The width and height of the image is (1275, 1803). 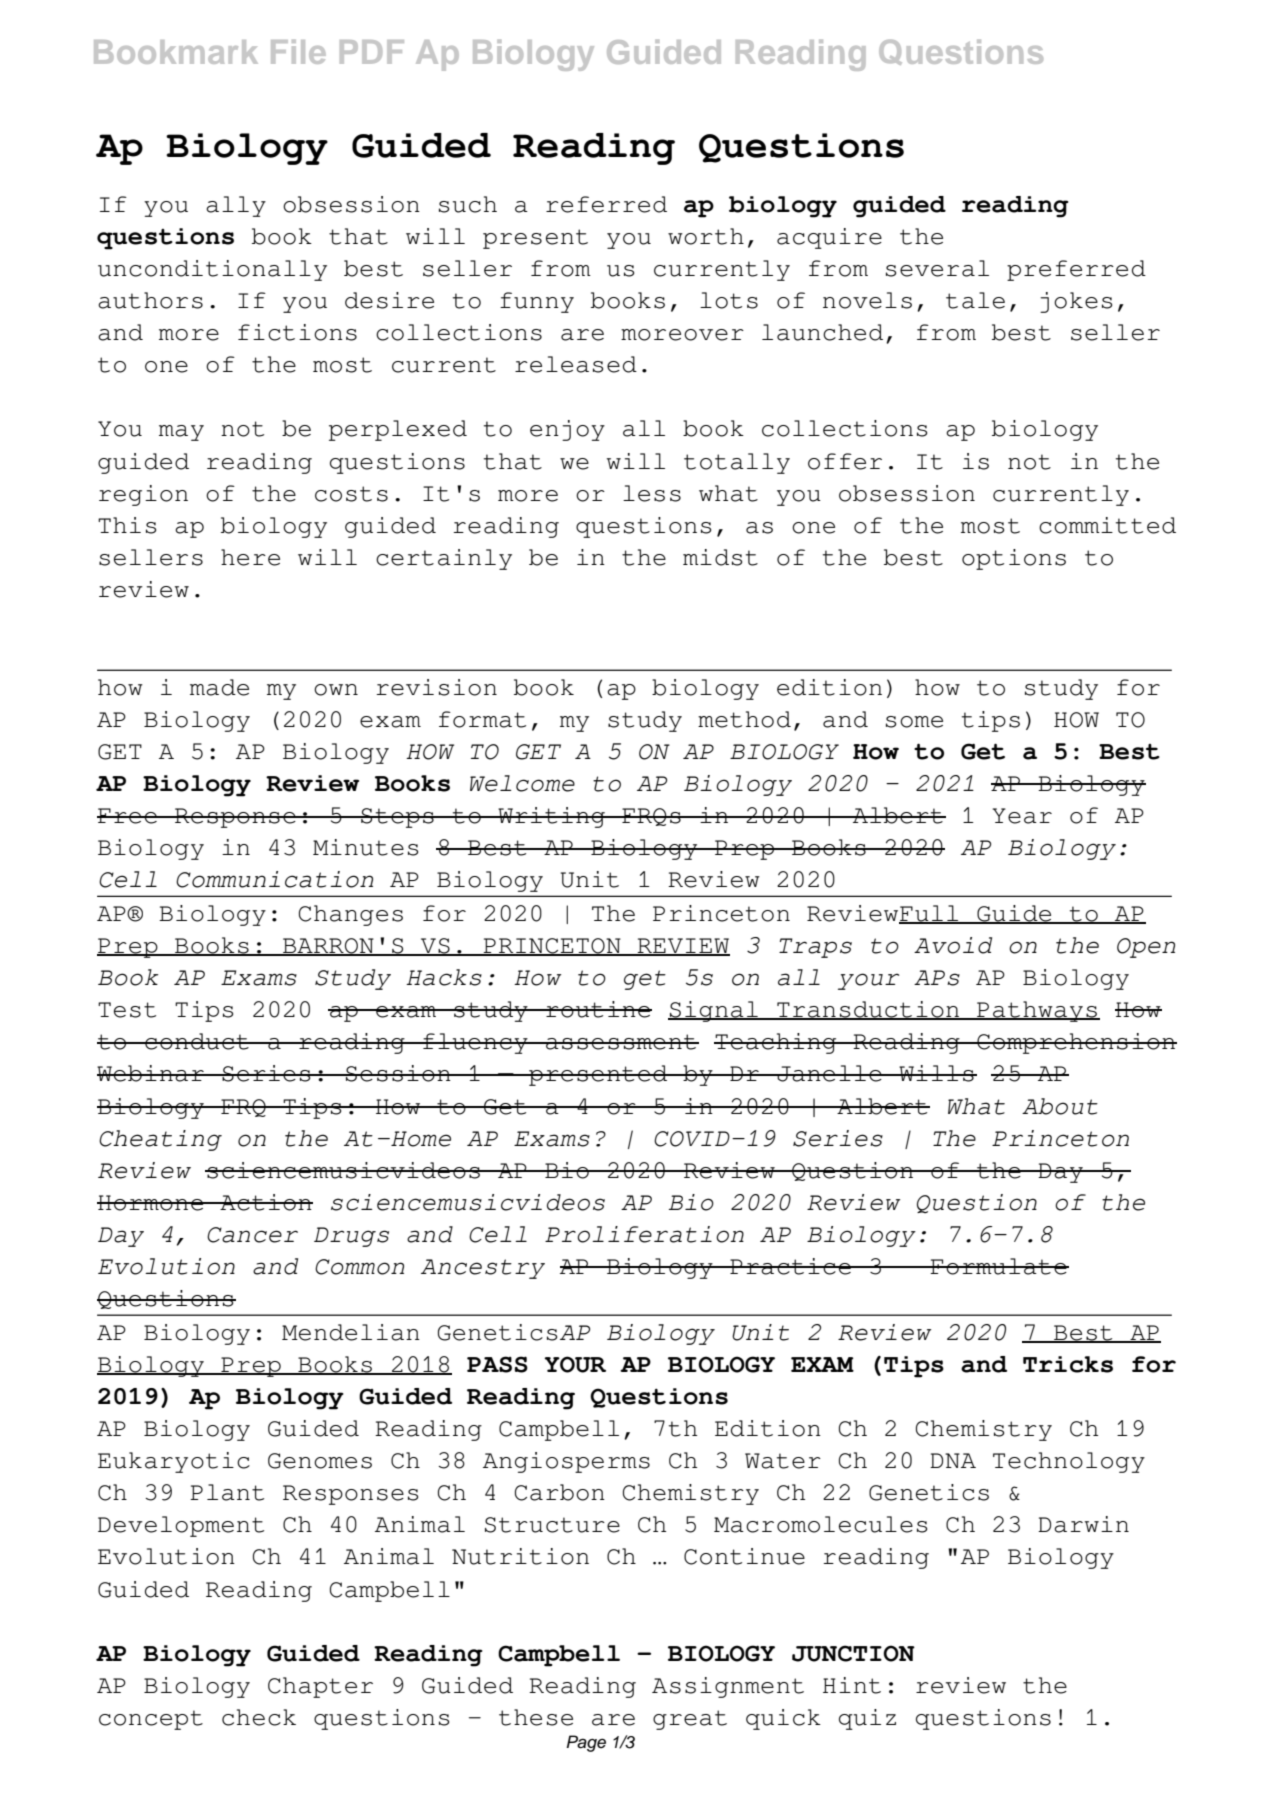 I want to click on File, so click(x=298, y=52).
